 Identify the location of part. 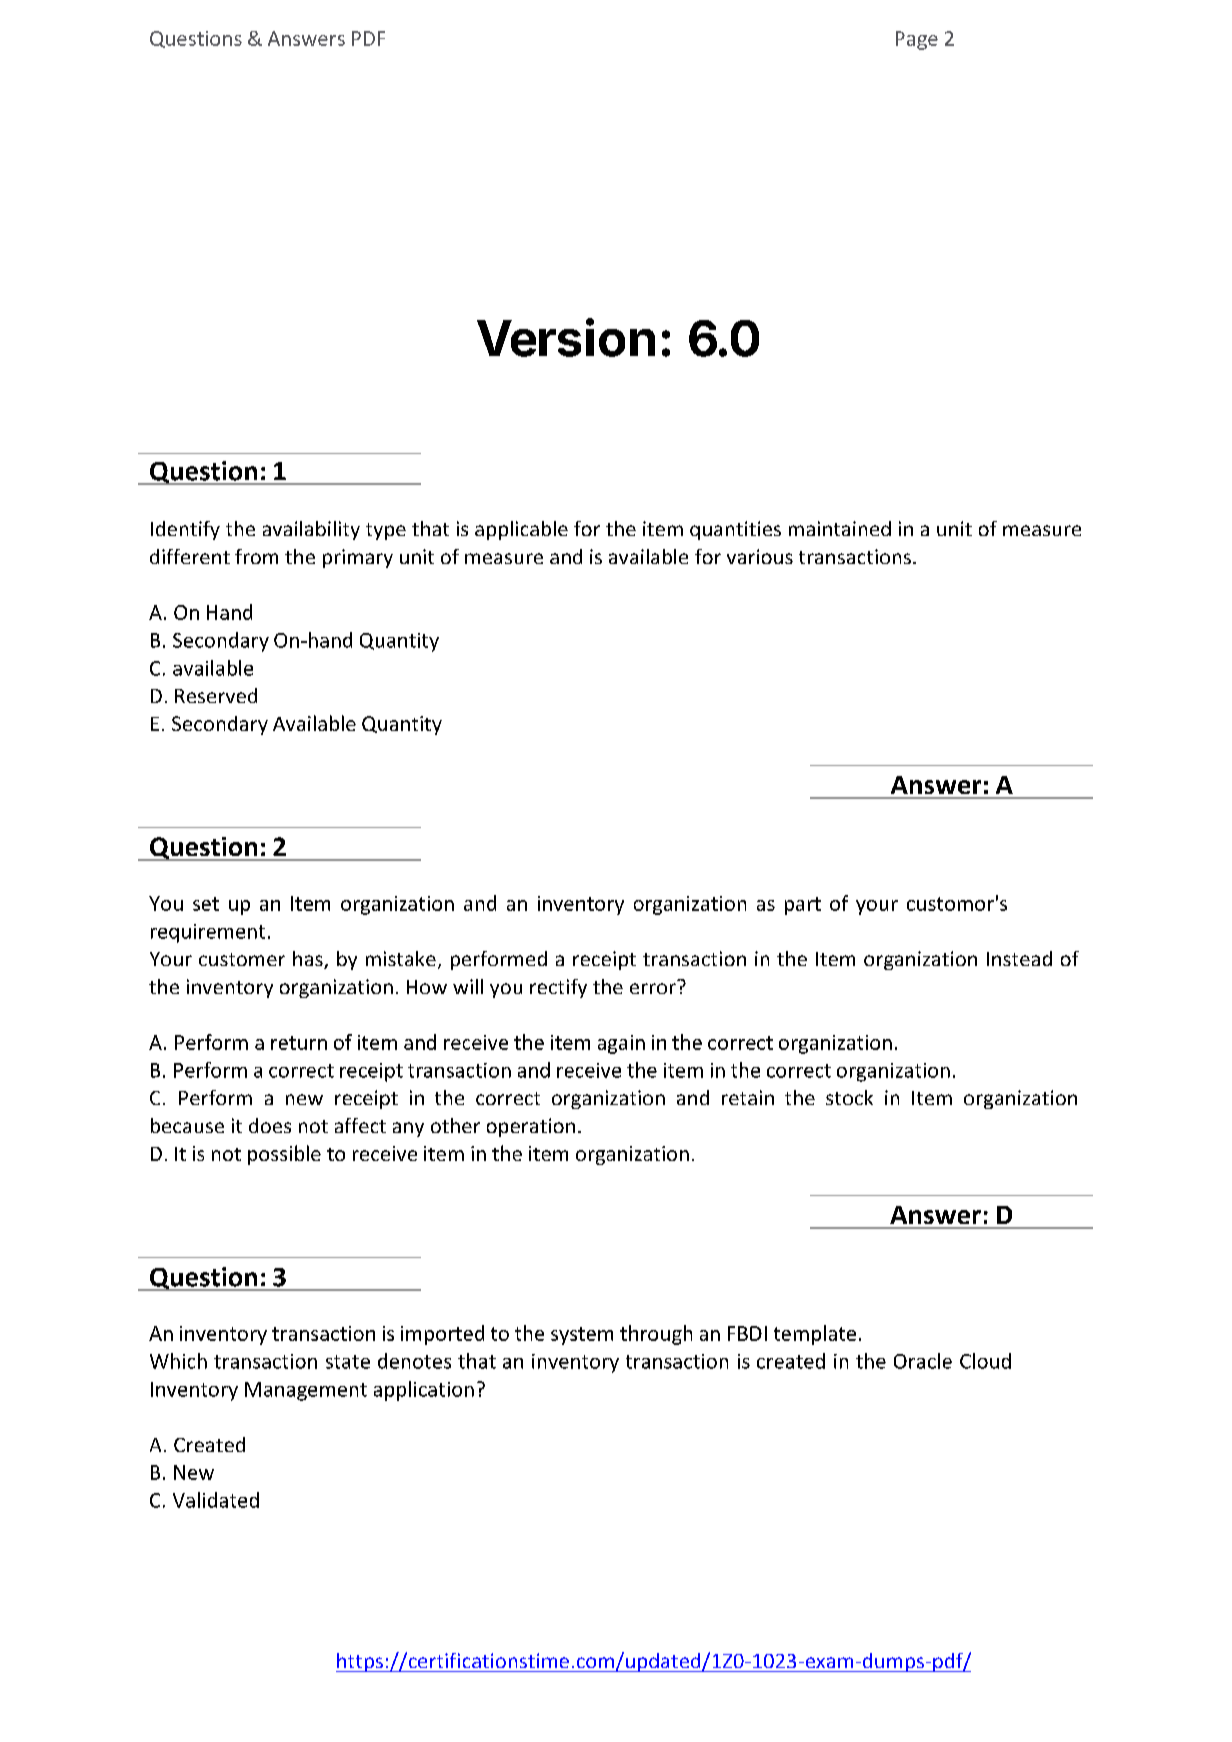
(803, 906).
